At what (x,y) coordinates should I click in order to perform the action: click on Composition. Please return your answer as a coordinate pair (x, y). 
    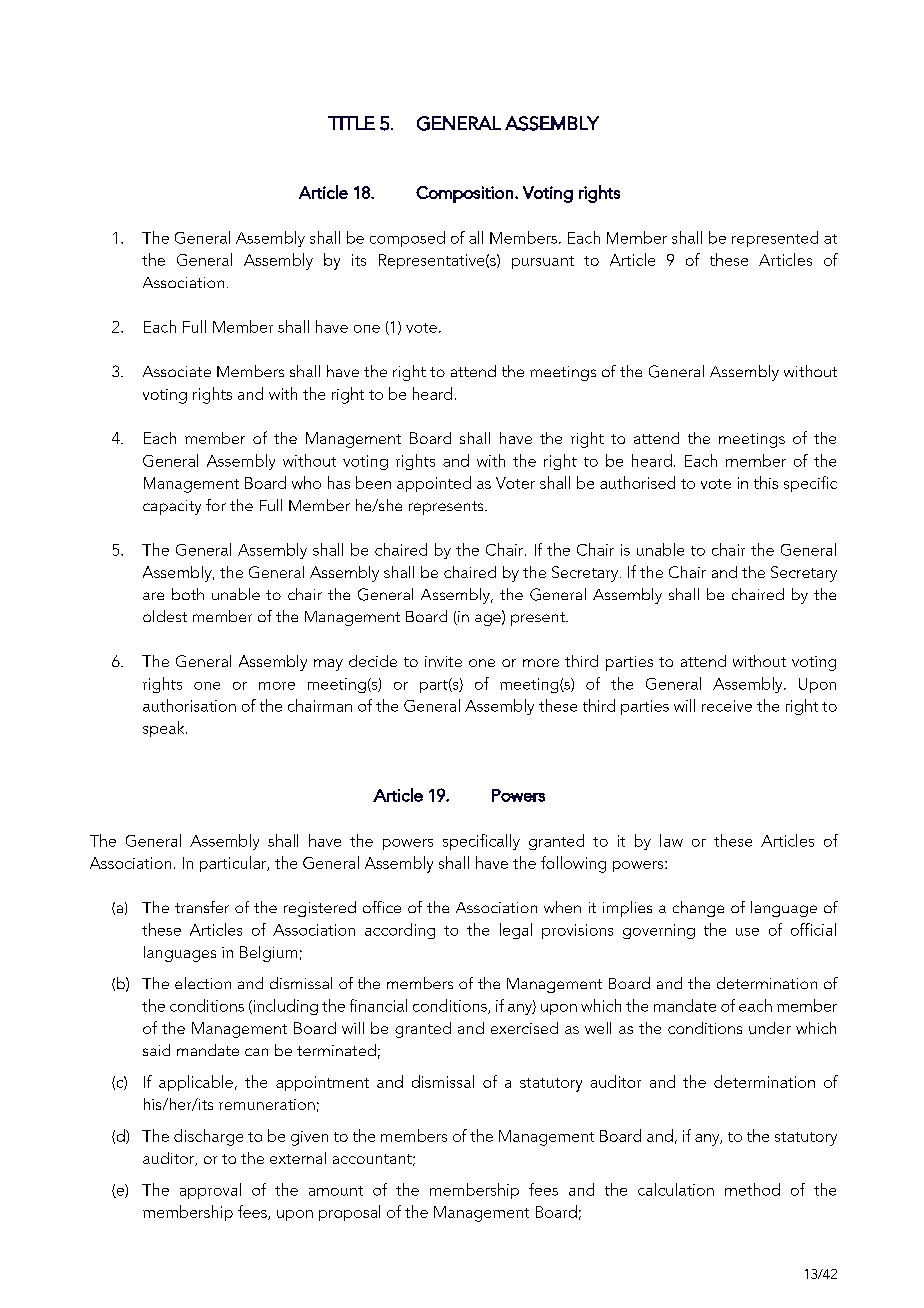
    Looking at the image, I should click on (464, 194).
